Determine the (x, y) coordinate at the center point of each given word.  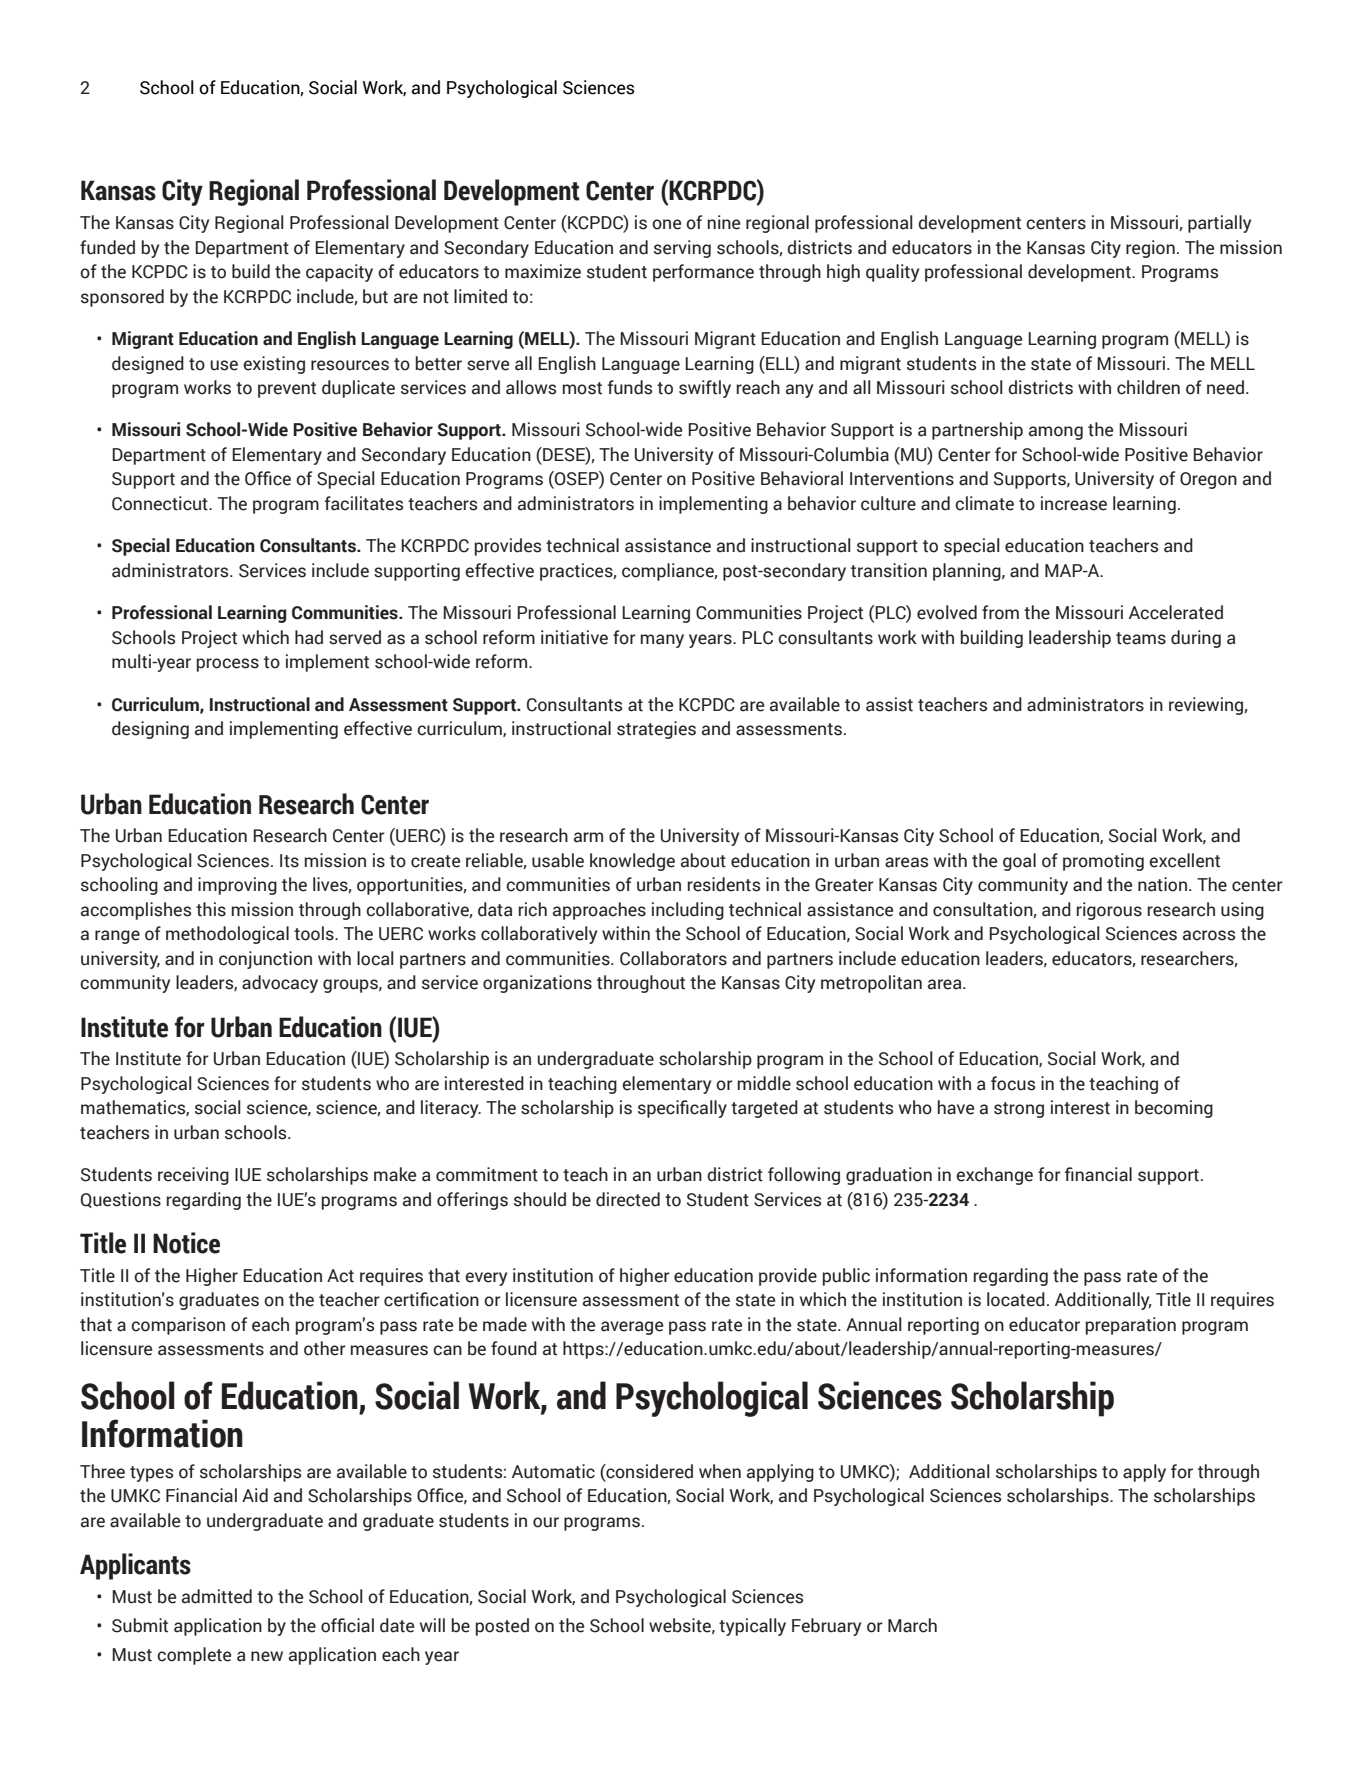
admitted (217, 1596)
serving (682, 249)
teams (1141, 638)
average (632, 1328)
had (309, 637)
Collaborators (673, 958)
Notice (186, 1243)
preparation (1131, 1326)
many (662, 641)
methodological (227, 935)
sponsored (122, 298)
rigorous (1109, 911)
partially (1219, 224)
